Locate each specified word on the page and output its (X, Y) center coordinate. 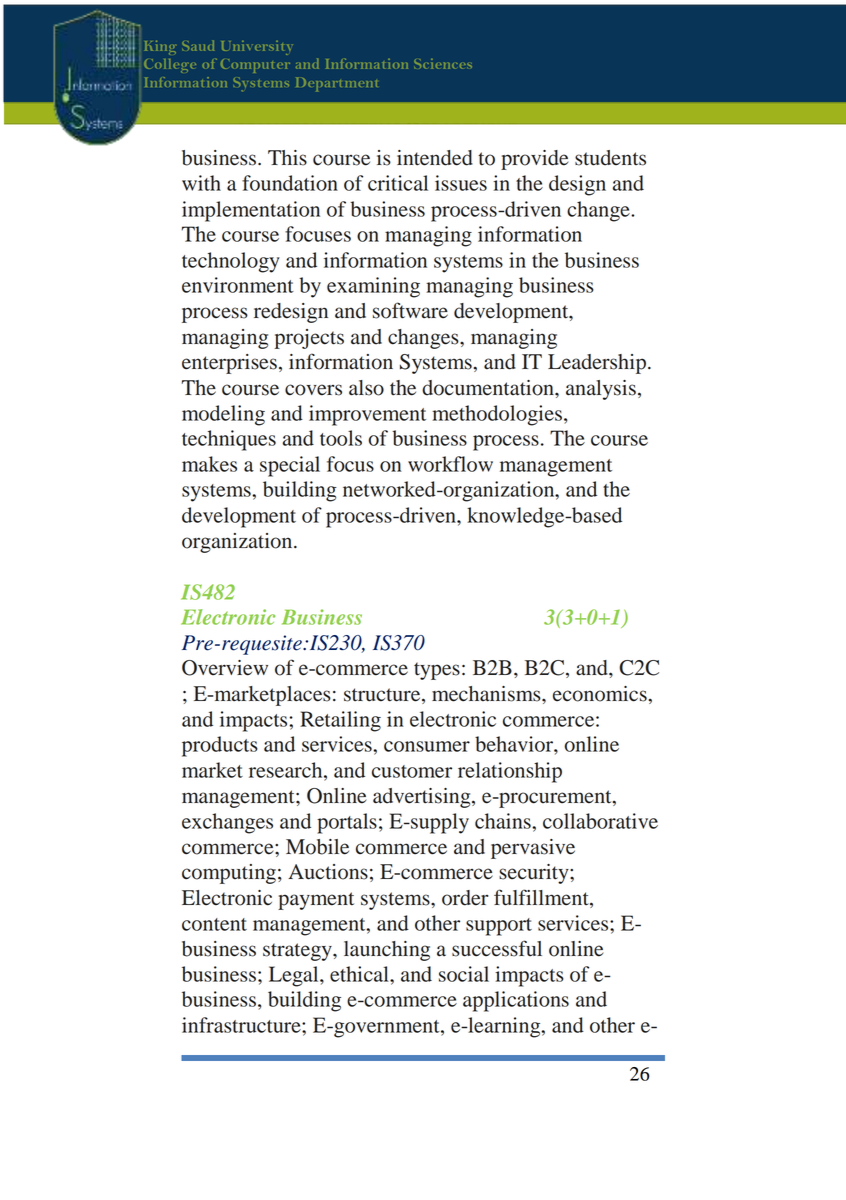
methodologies (497, 415)
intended (435, 158)
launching (387, 951)
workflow (450, 464)
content (214, 924)
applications (516, 1001)
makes (209, 464)
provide (534, 160)
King (160, 47)
